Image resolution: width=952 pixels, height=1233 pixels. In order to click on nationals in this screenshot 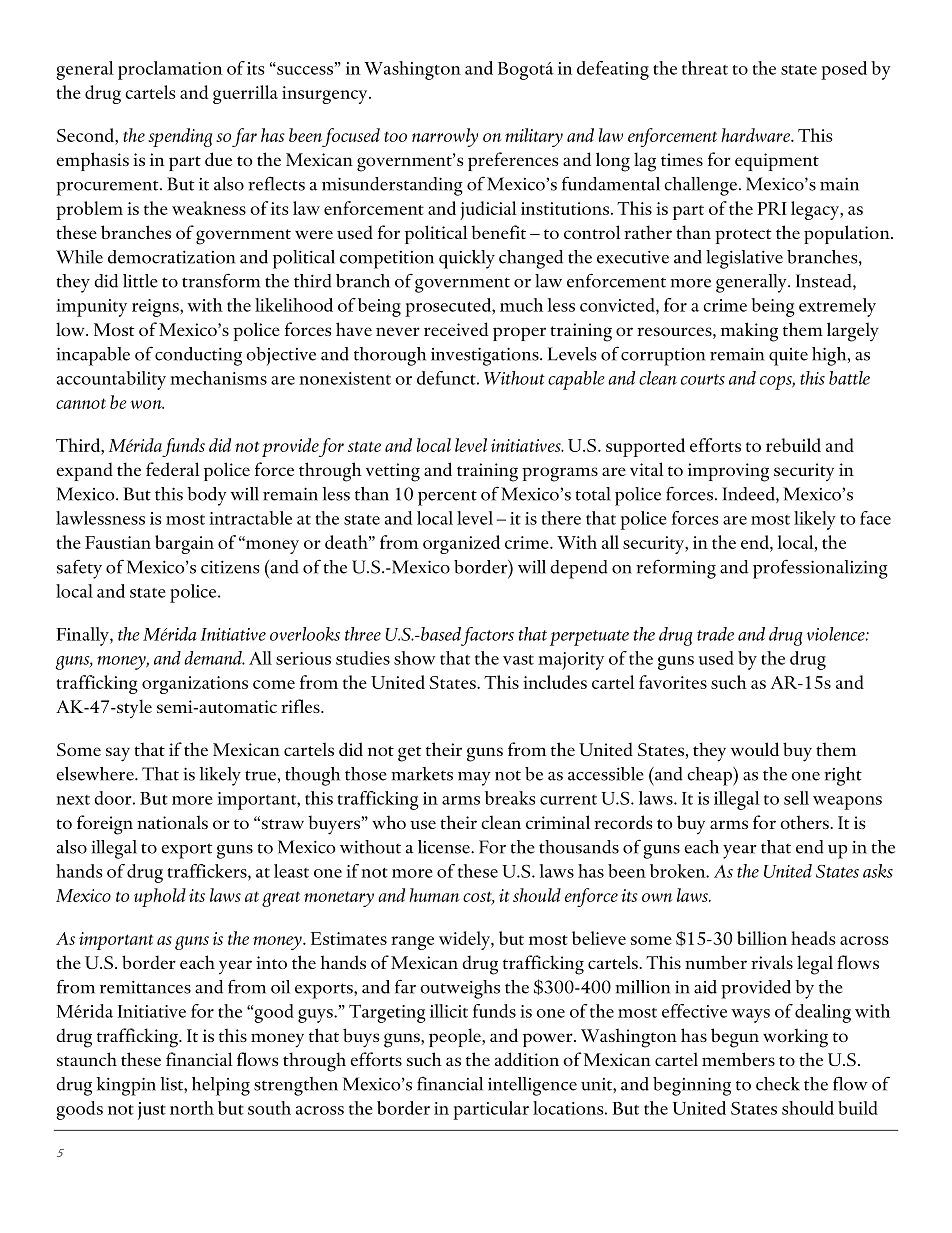, I will do `click(172, 822)`.
